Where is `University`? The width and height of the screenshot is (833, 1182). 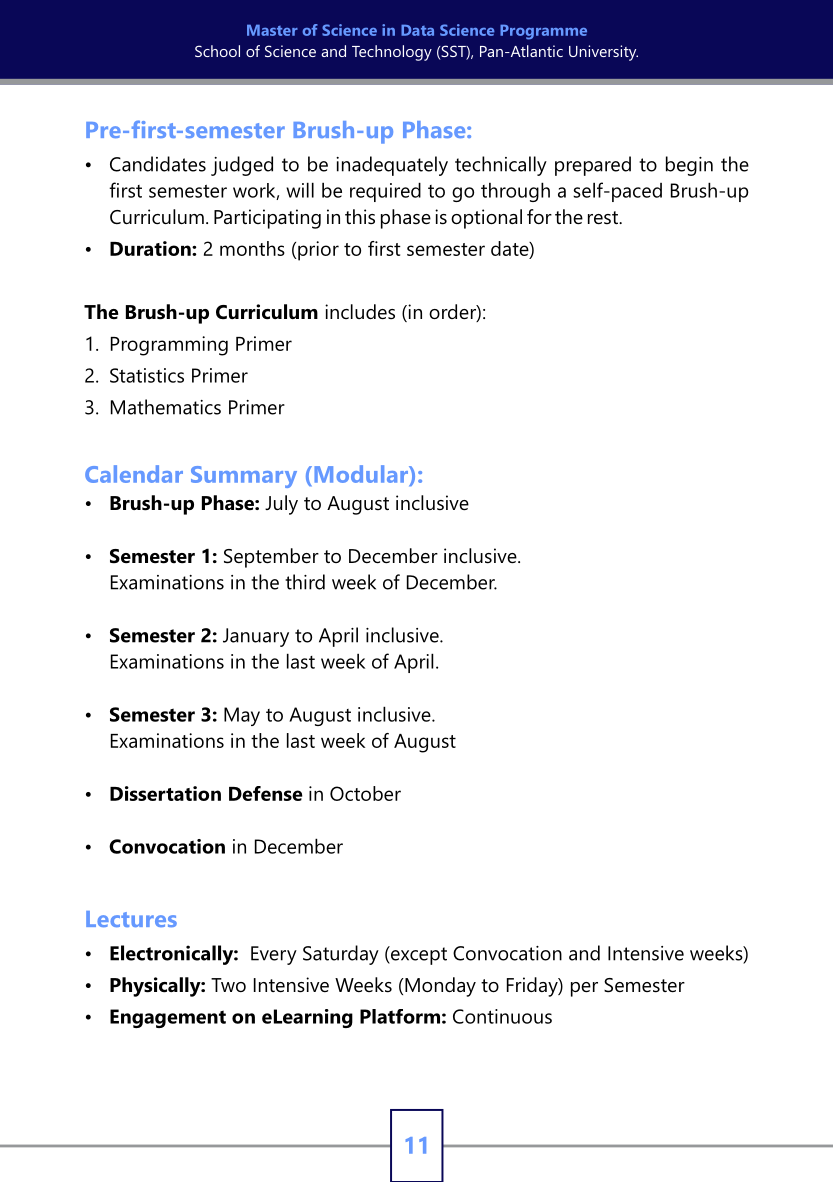 University is located at coordinates (603, 53).
